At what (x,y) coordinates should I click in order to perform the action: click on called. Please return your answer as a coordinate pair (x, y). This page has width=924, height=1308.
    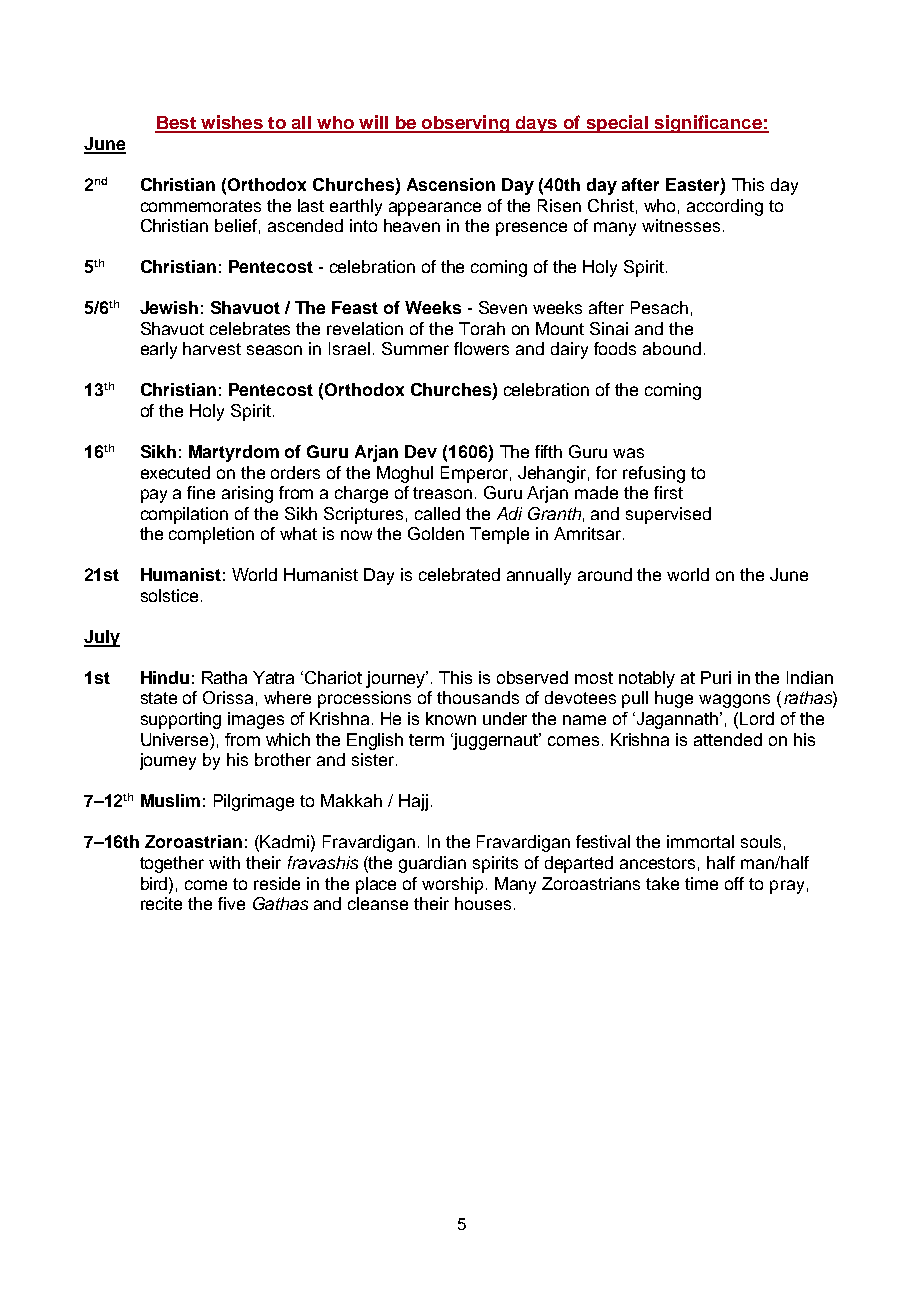
    Looking at the image, I should click on (437, 513).
